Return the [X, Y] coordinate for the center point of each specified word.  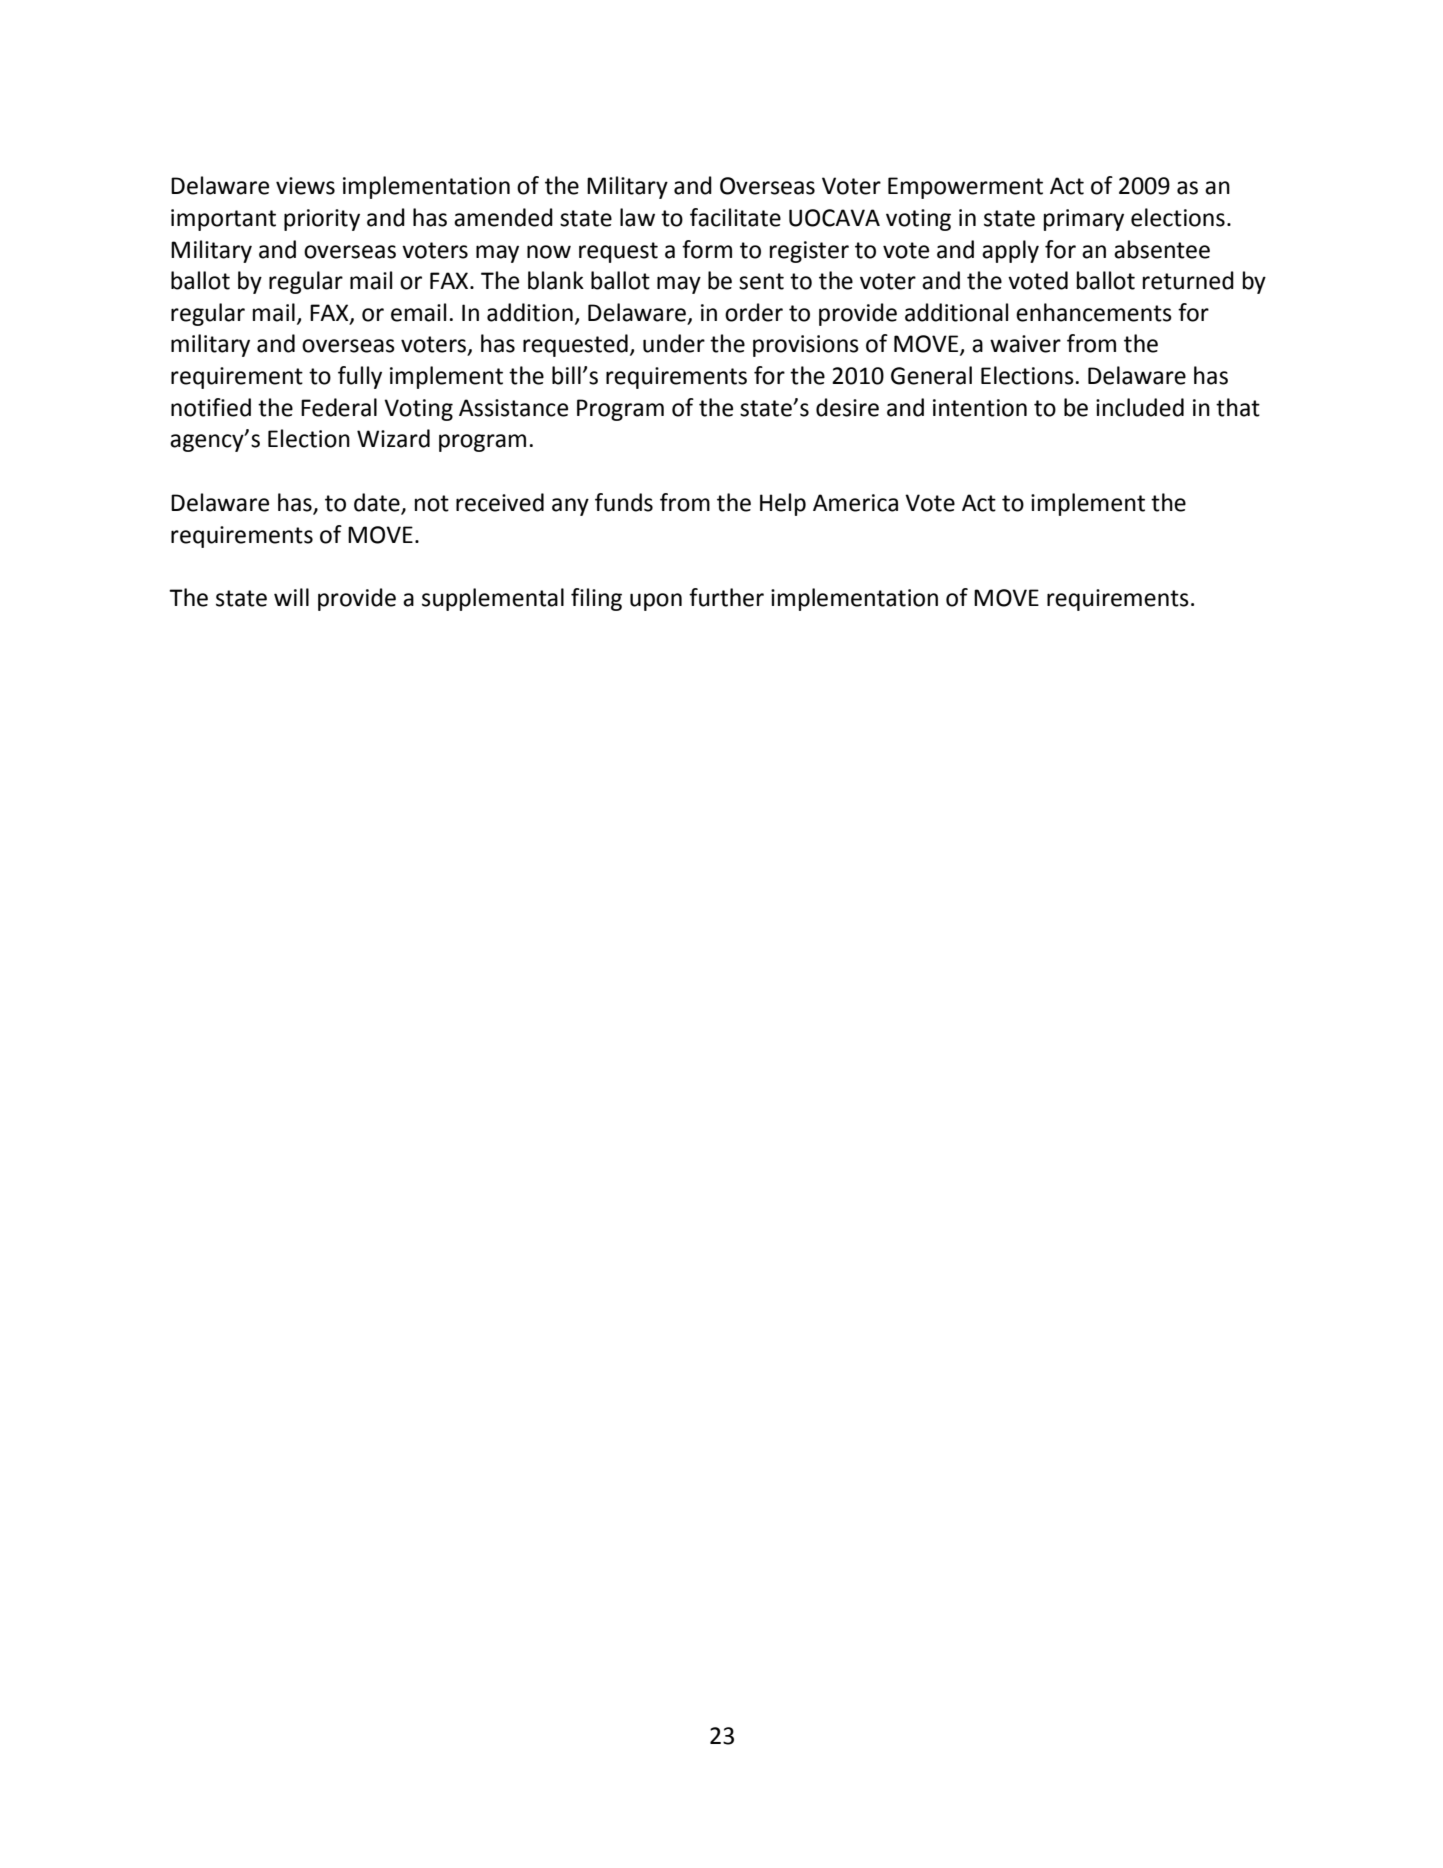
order [754, 312]
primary [1084, 220]
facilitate [735, 217]
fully [360, 377]
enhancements [1094, 312]
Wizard [393, 438]
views [305, 186]
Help [783, 504]
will [291, 597]
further [726, 597]
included [1140, 407]
